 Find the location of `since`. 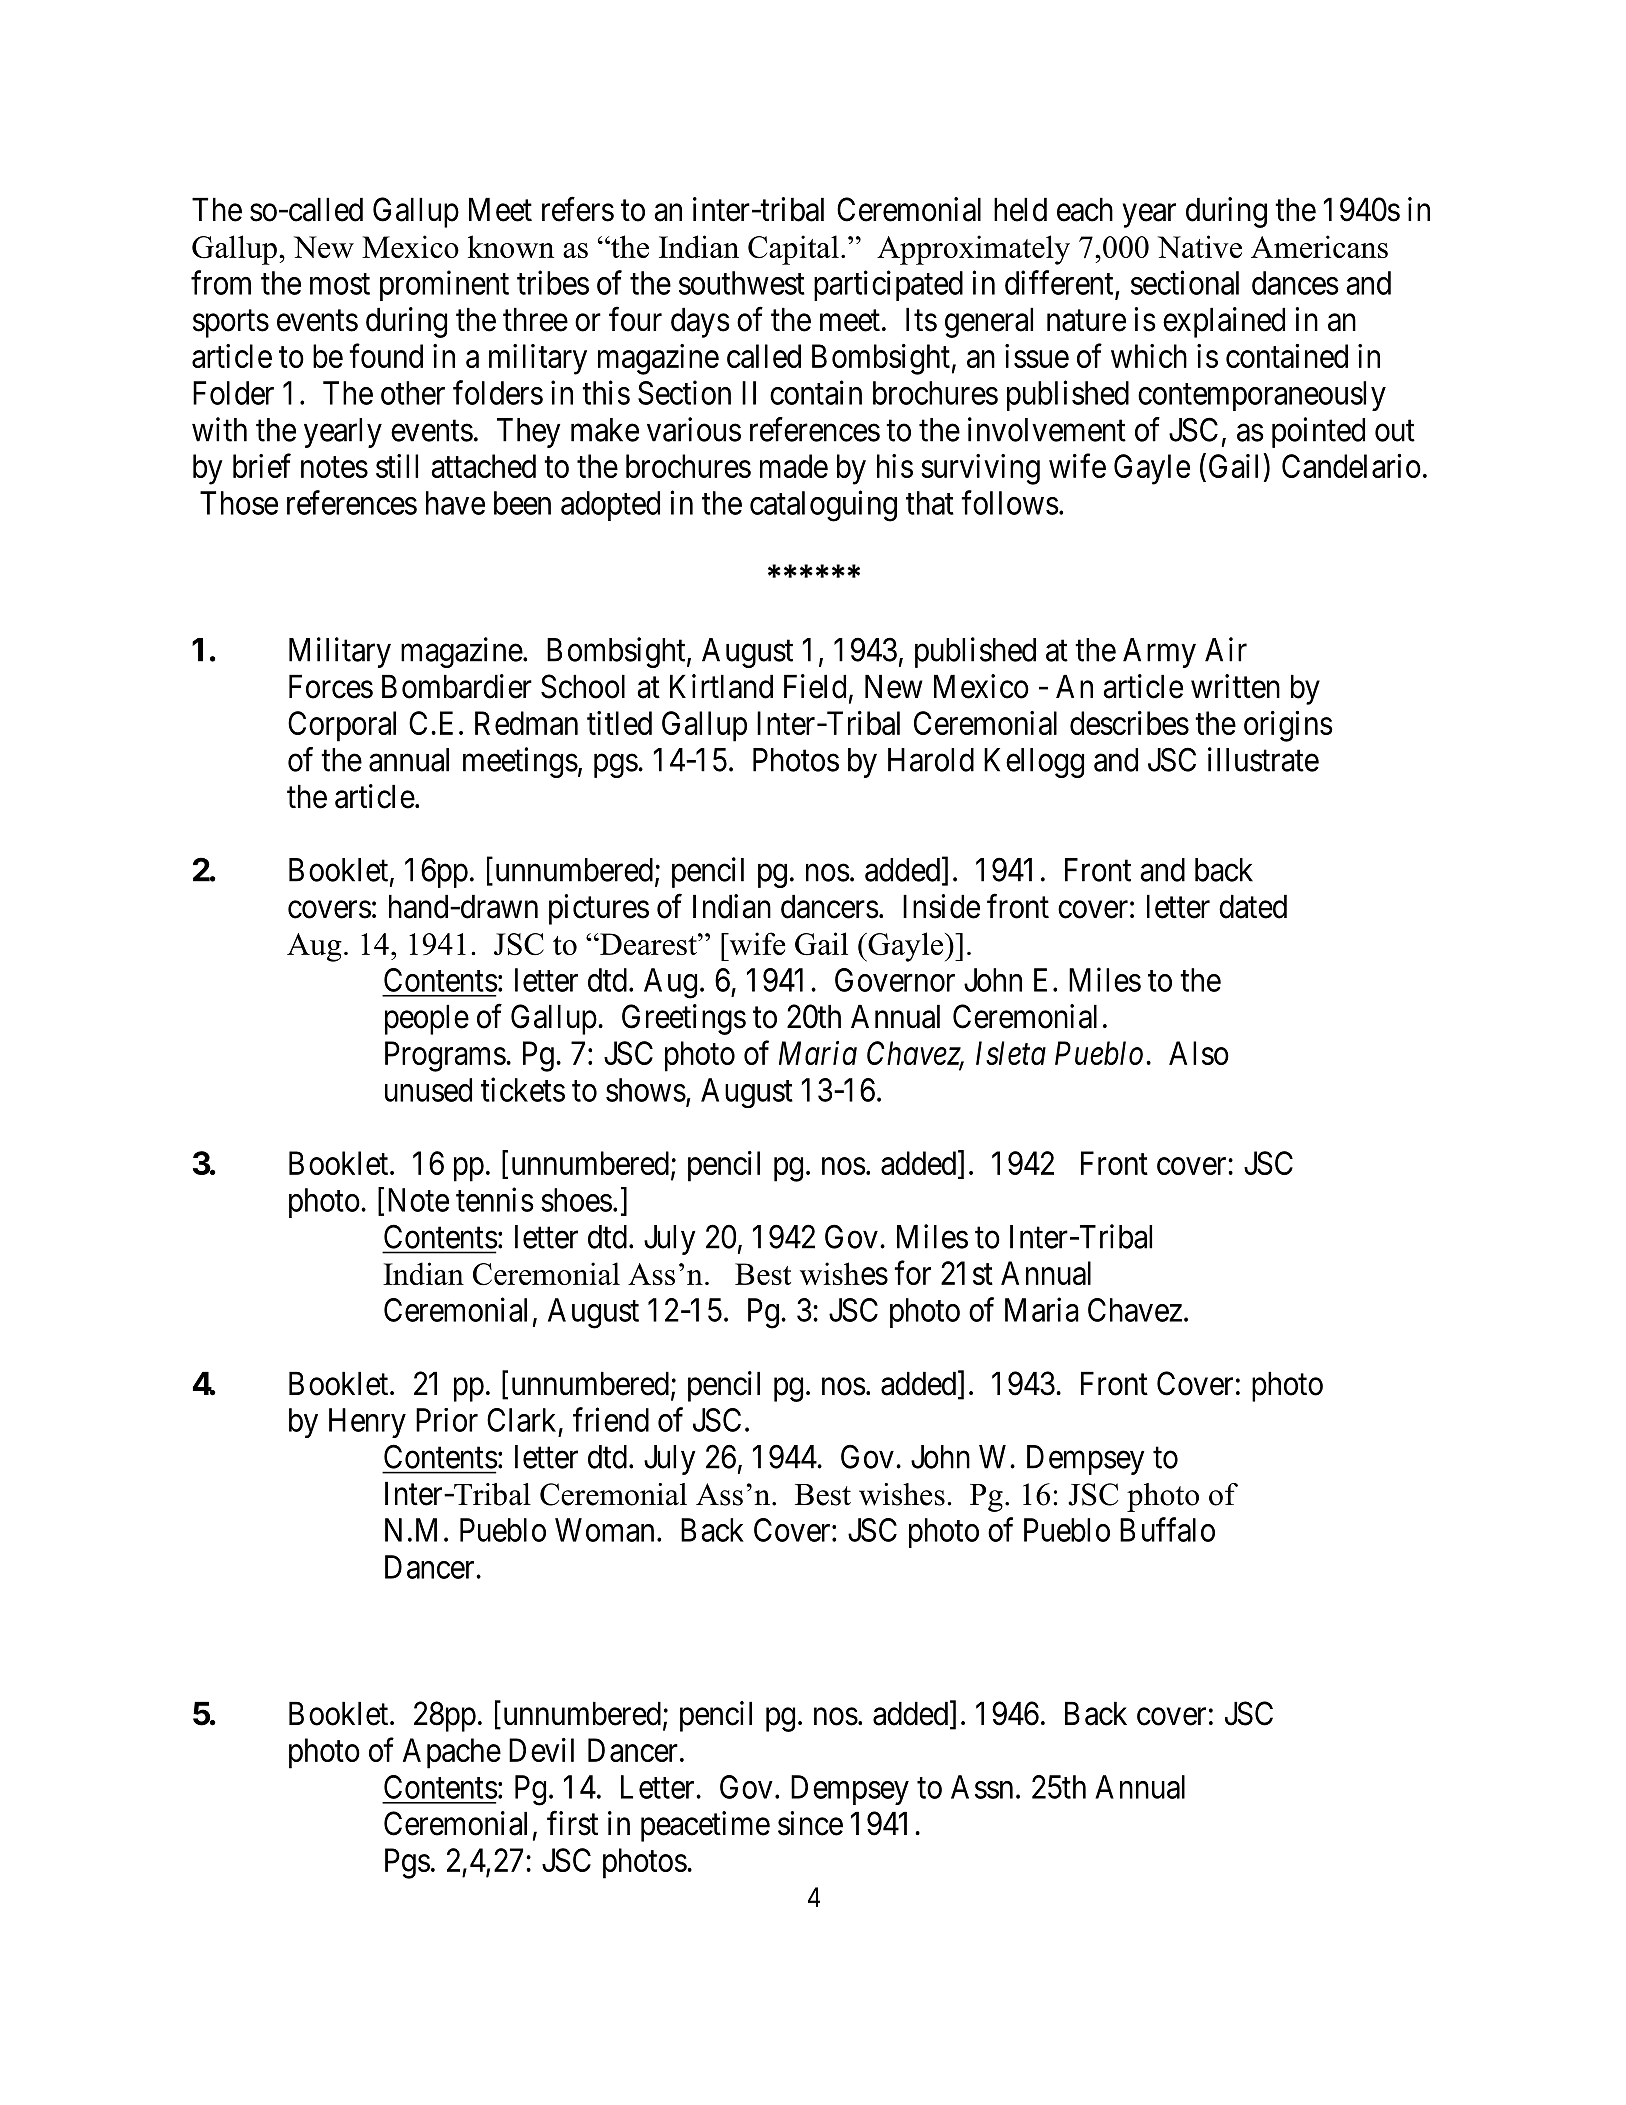

since is located at coordinates (810, 1823).
